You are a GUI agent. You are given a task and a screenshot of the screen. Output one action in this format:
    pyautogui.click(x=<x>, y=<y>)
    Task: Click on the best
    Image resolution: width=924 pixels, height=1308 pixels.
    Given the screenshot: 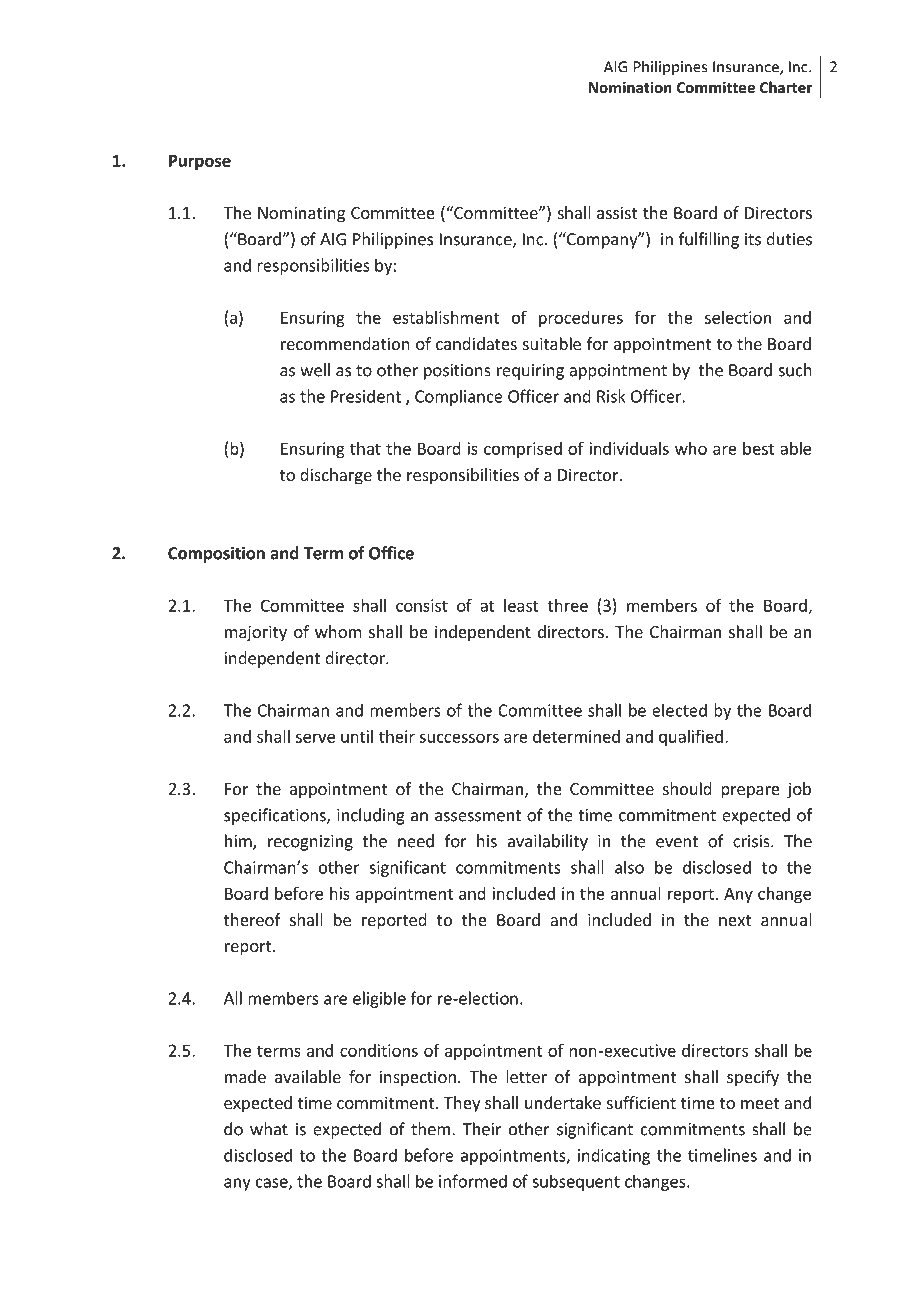 What is the action you would take?
    pyautogui.click(x=758, y=448)
